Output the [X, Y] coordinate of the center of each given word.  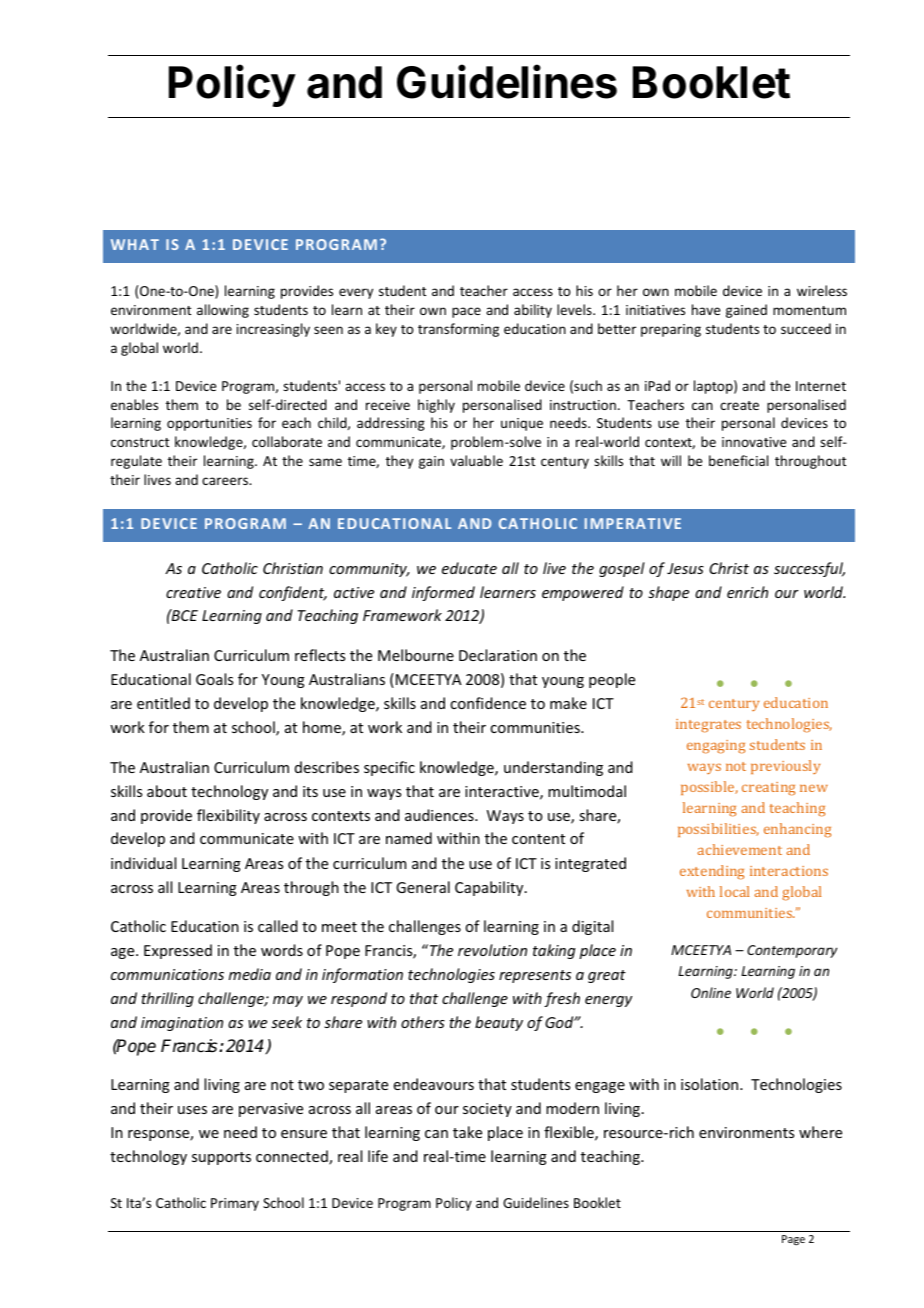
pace [466, 312]
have [706, 309]
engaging [716, 747]
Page [793, 1240]
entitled [163, 703]
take [467, 1132]
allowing [223, 311]
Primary [235, 1204]
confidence [488, 703]
